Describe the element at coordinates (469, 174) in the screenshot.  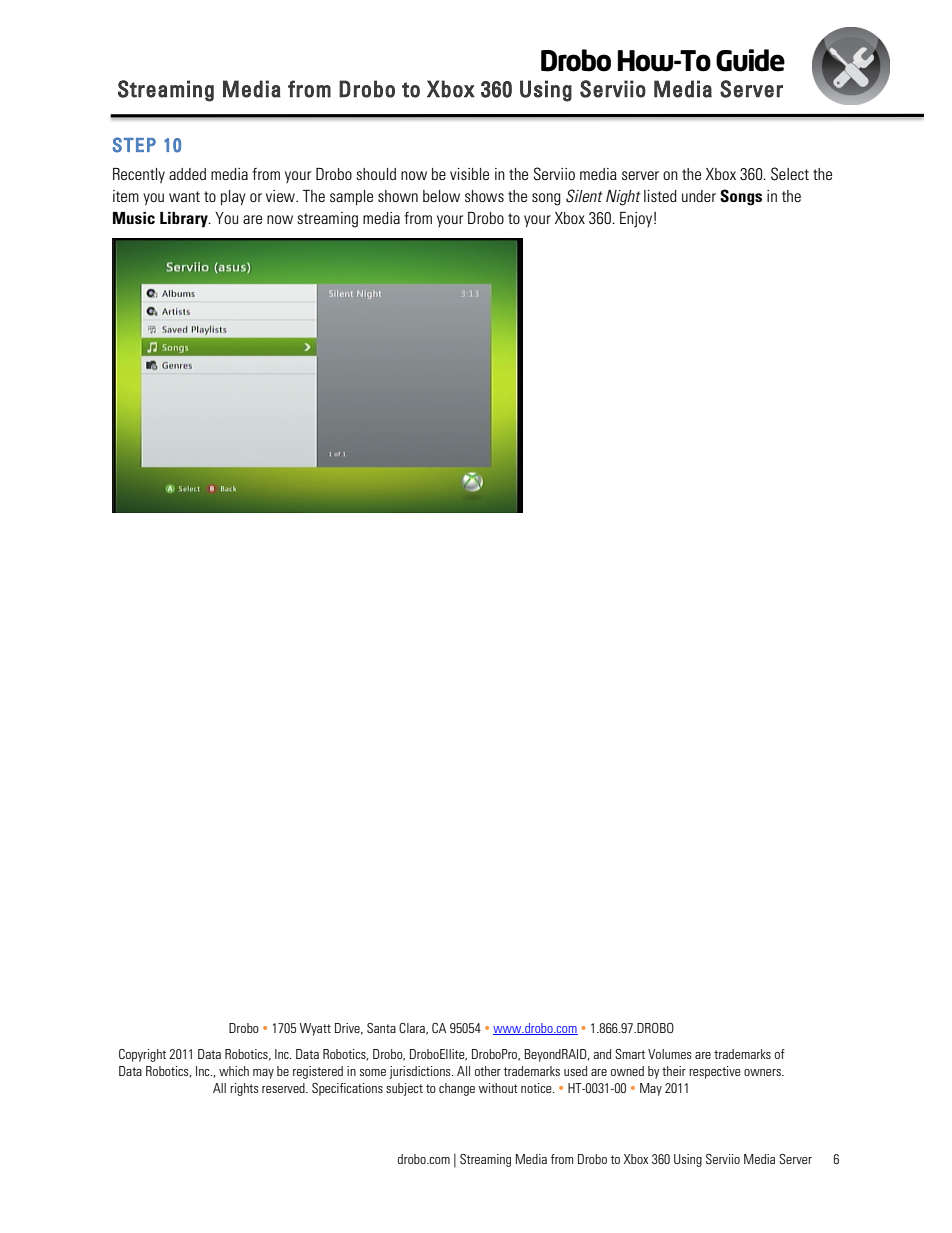
I see `visible` at that location.
